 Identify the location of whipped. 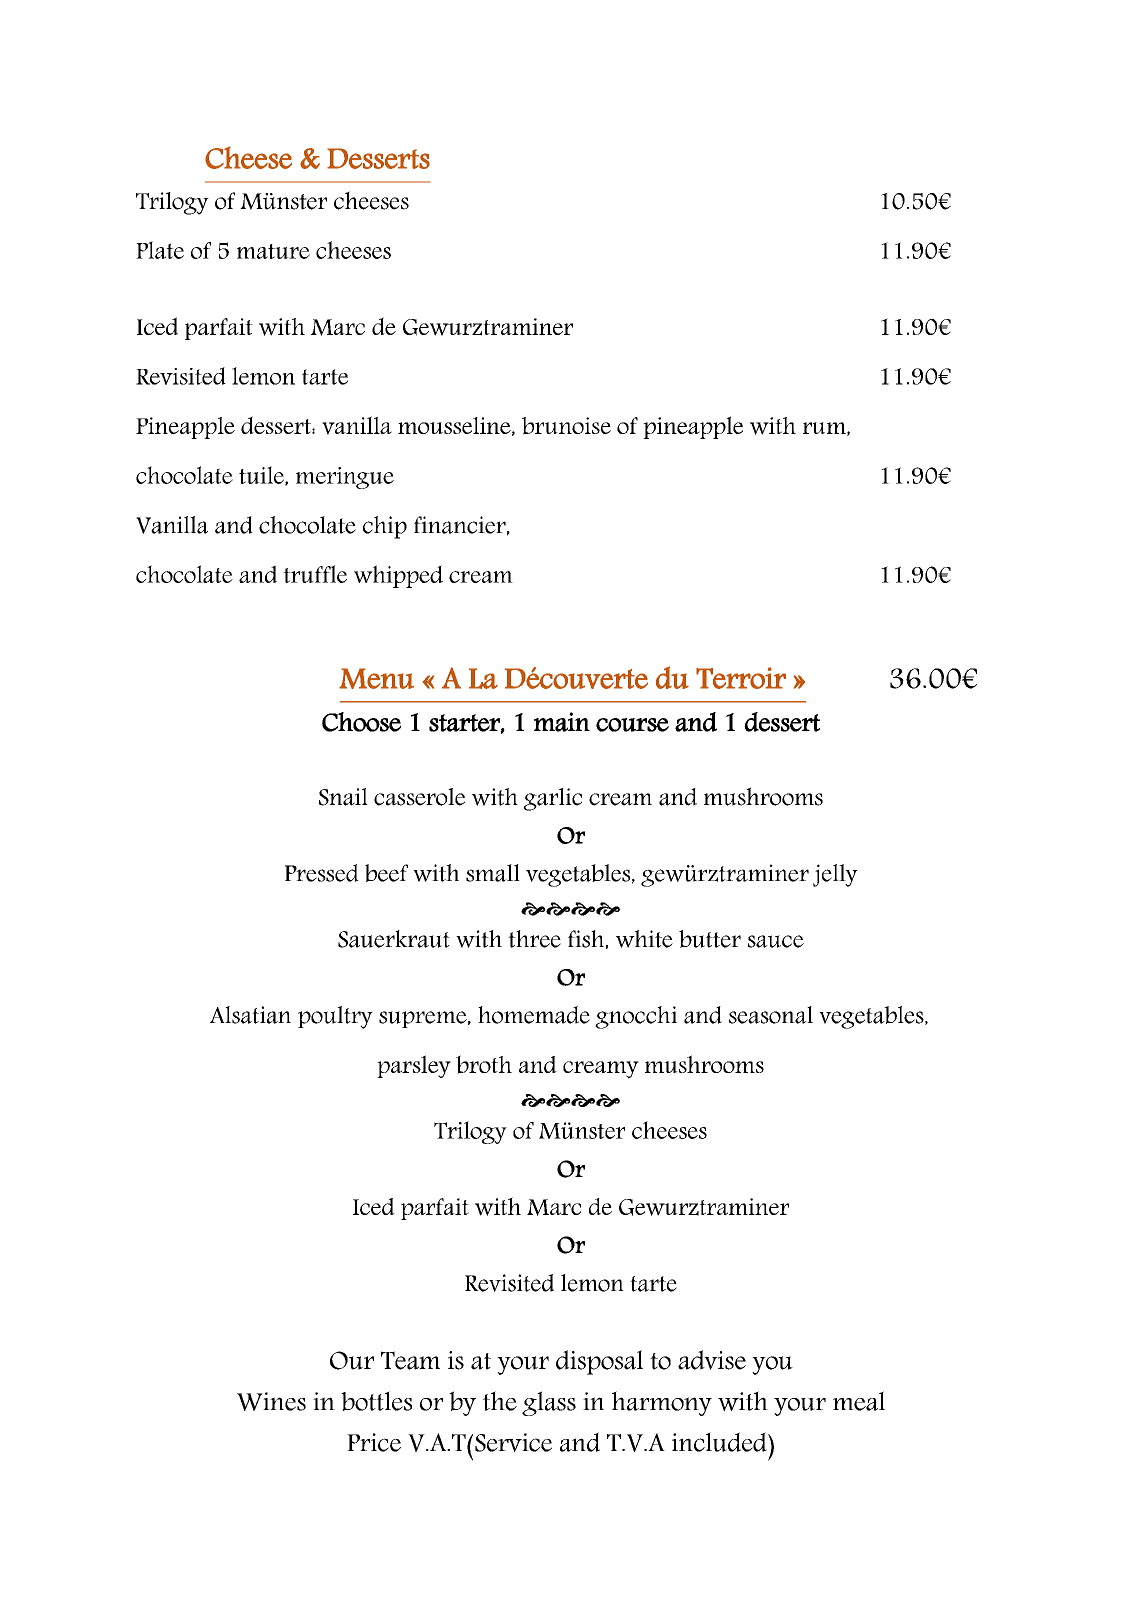
(398, 576).
